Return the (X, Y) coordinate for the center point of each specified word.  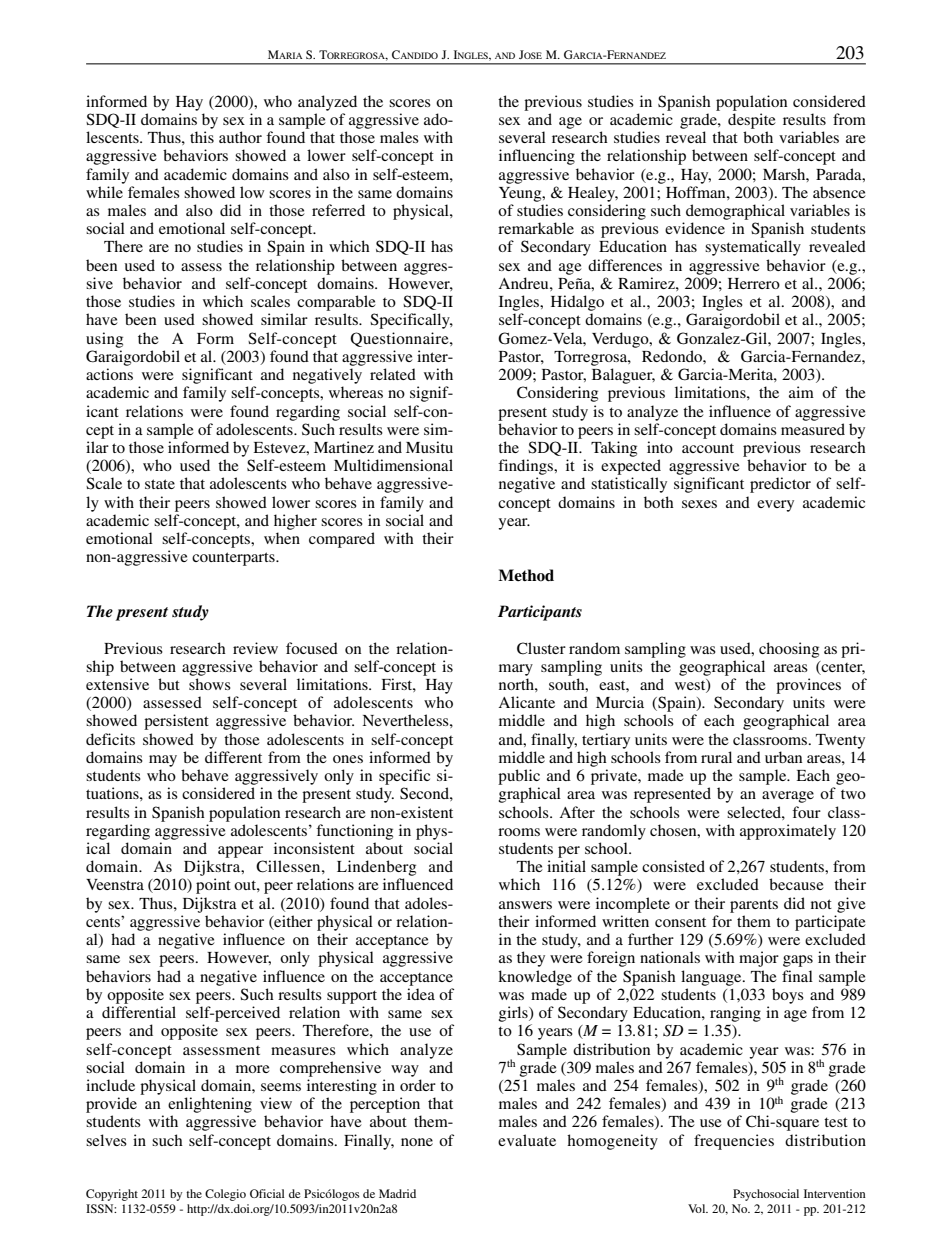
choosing (789, 650)
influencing (537, 157)
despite (752, 121)
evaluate (527, 1140)
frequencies (734, 1142)
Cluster (541, 648)
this (202, 137)
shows (210, 684)
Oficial (267, 1193)
